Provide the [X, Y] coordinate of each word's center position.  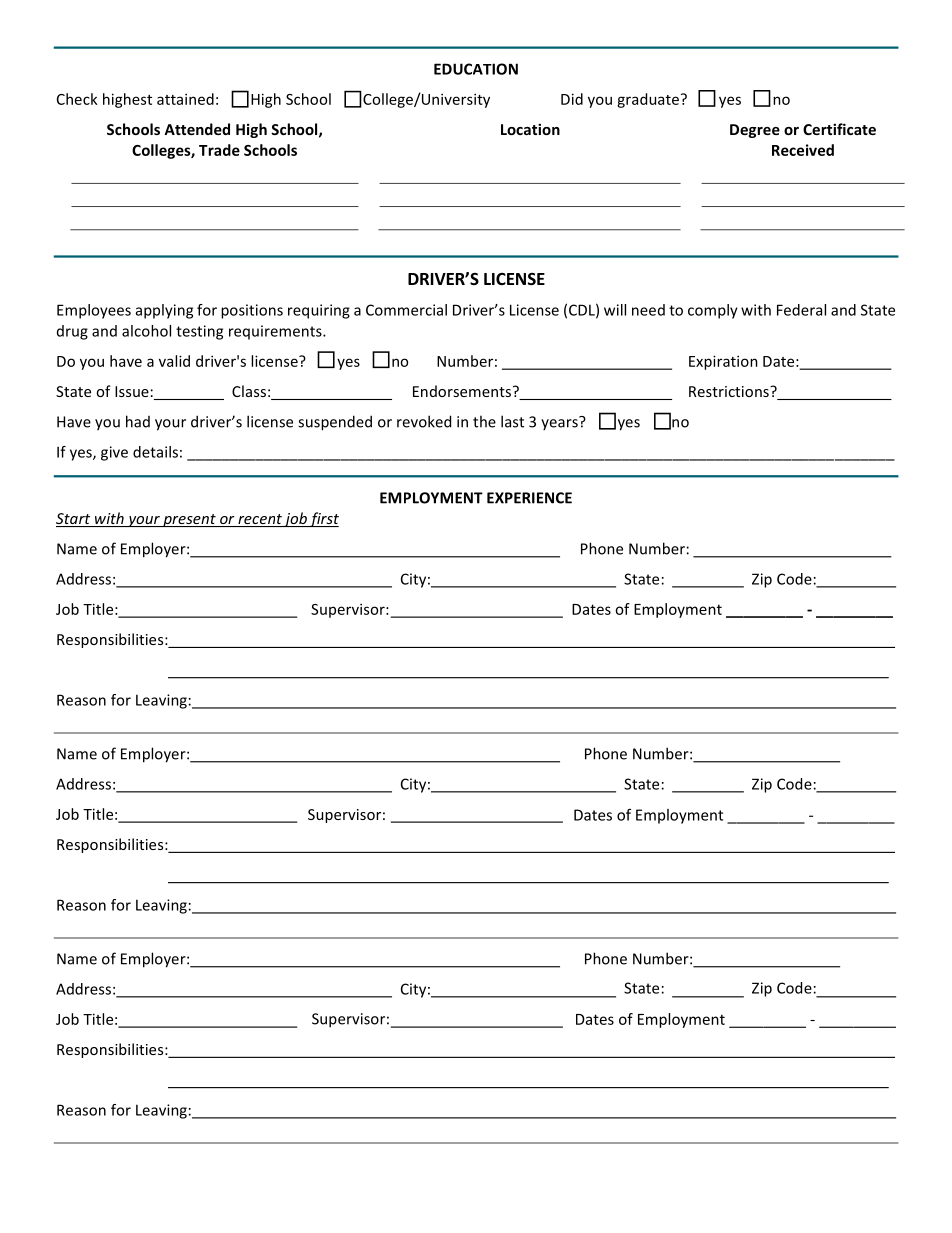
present [189, 520]
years [560, 423]
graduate [649, 100]
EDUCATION [476, 69]
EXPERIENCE [529, 498]
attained [185, 99]
